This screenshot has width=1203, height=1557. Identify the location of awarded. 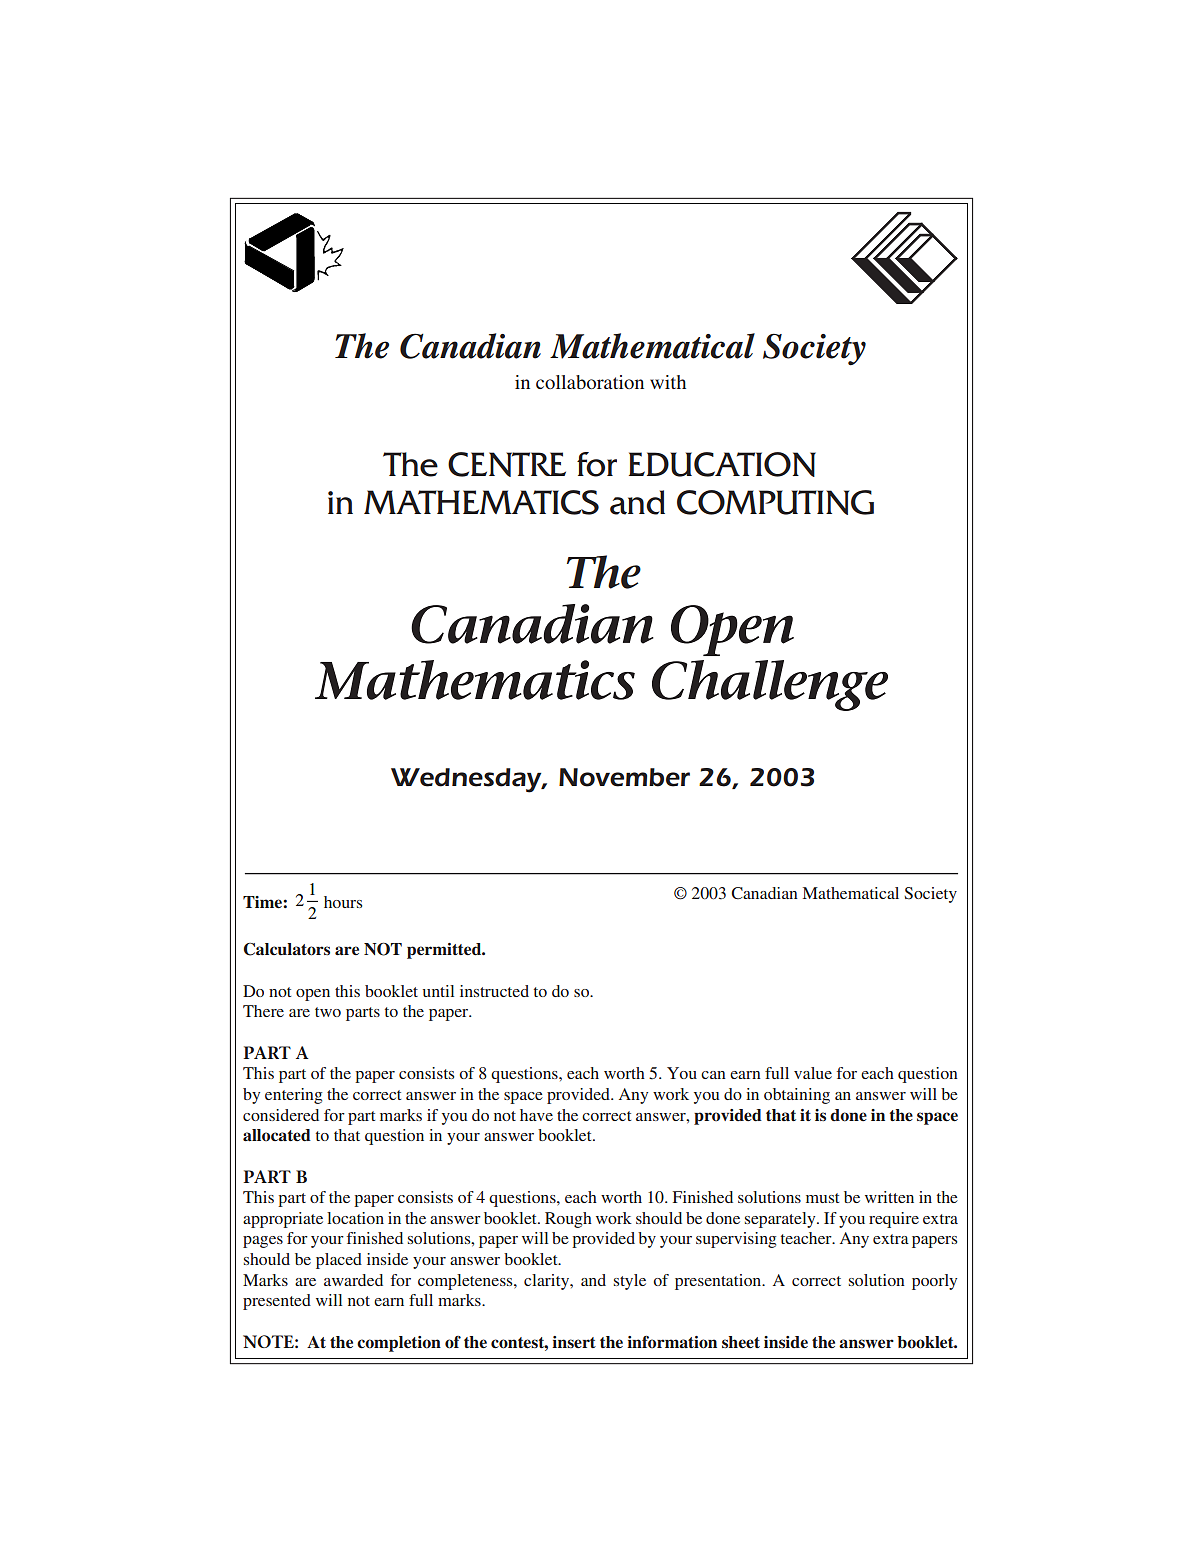
(353, 1280).
